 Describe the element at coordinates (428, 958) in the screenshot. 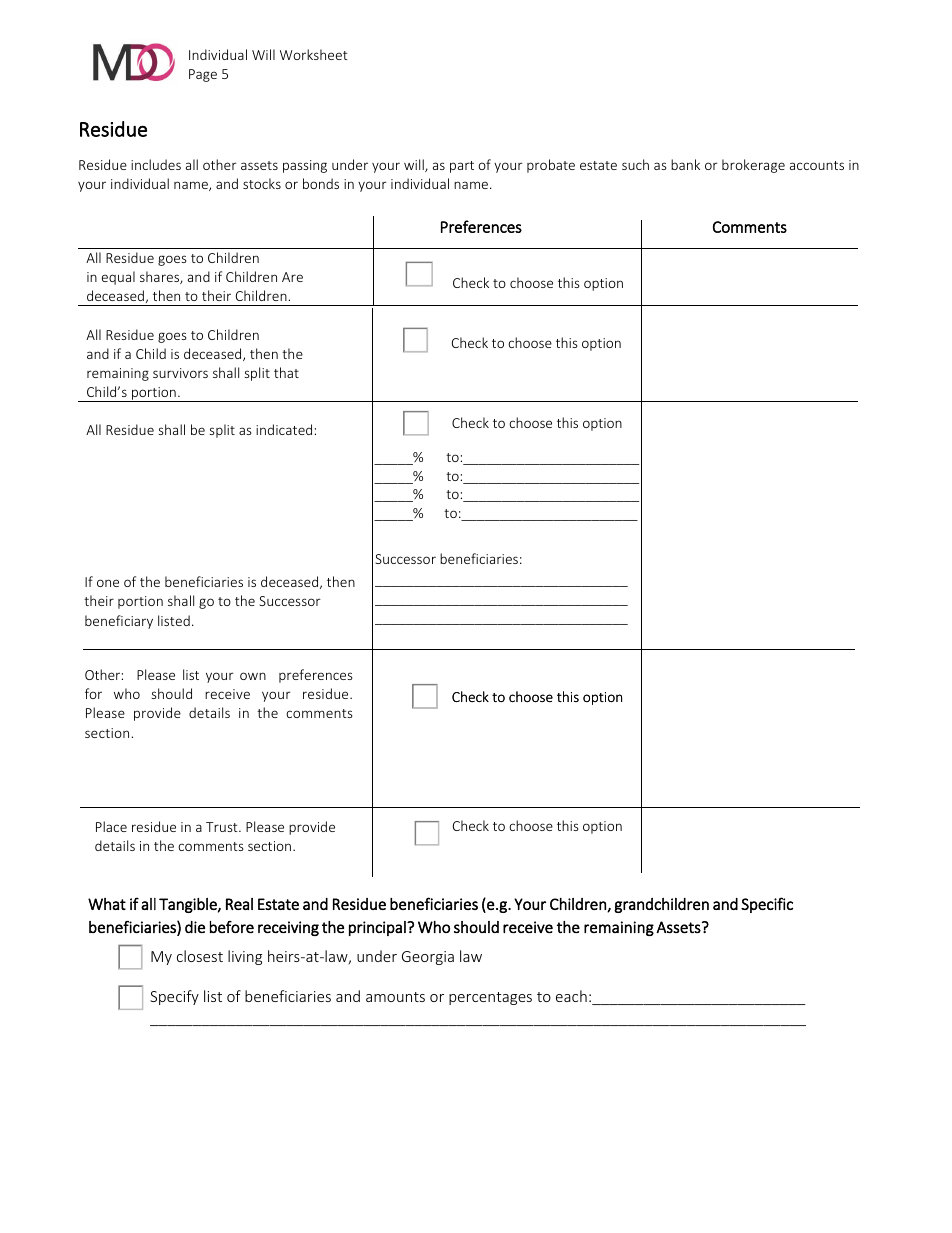

I see `Georgia` at that location.
